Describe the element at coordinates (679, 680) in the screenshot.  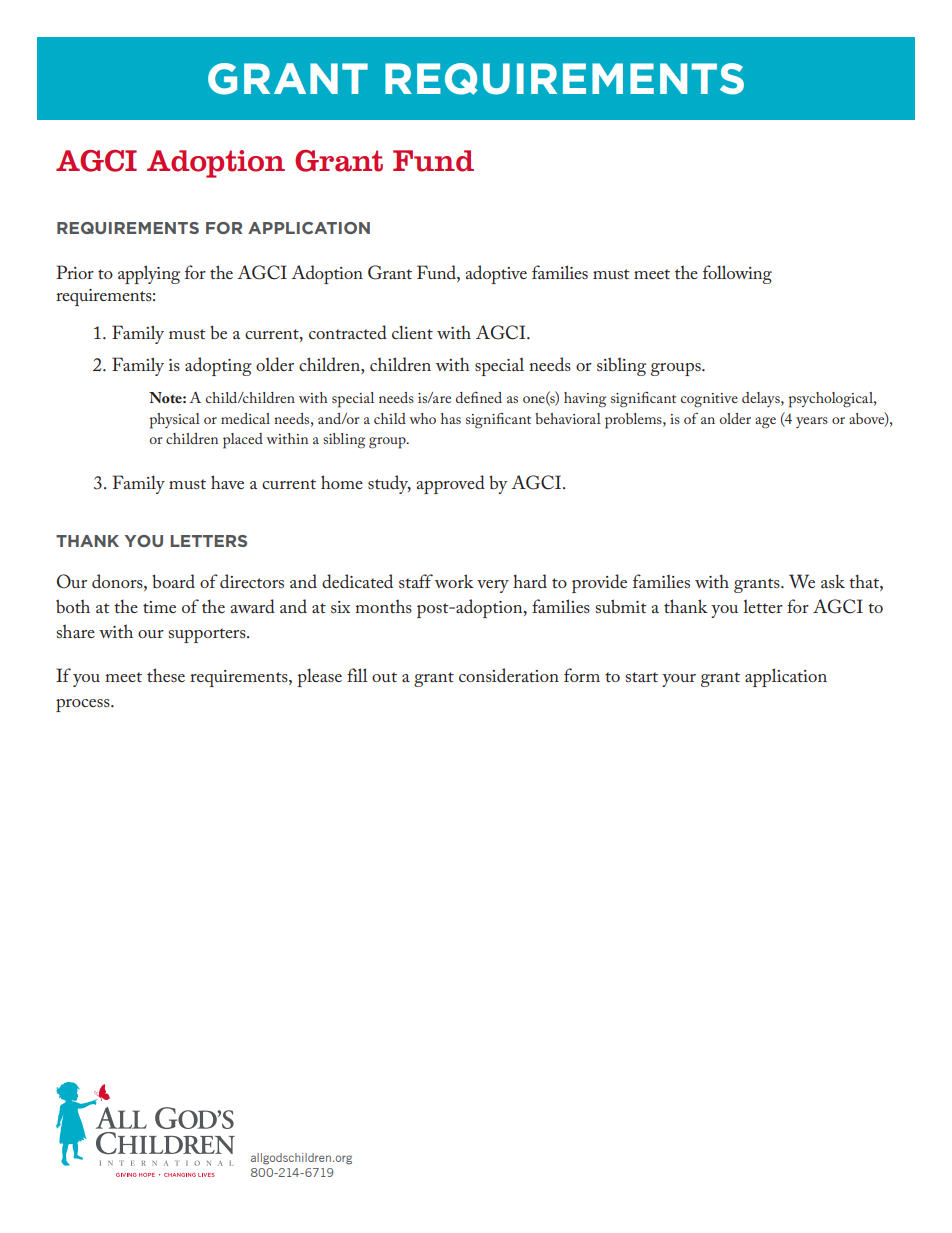
I see `your` at that location.
